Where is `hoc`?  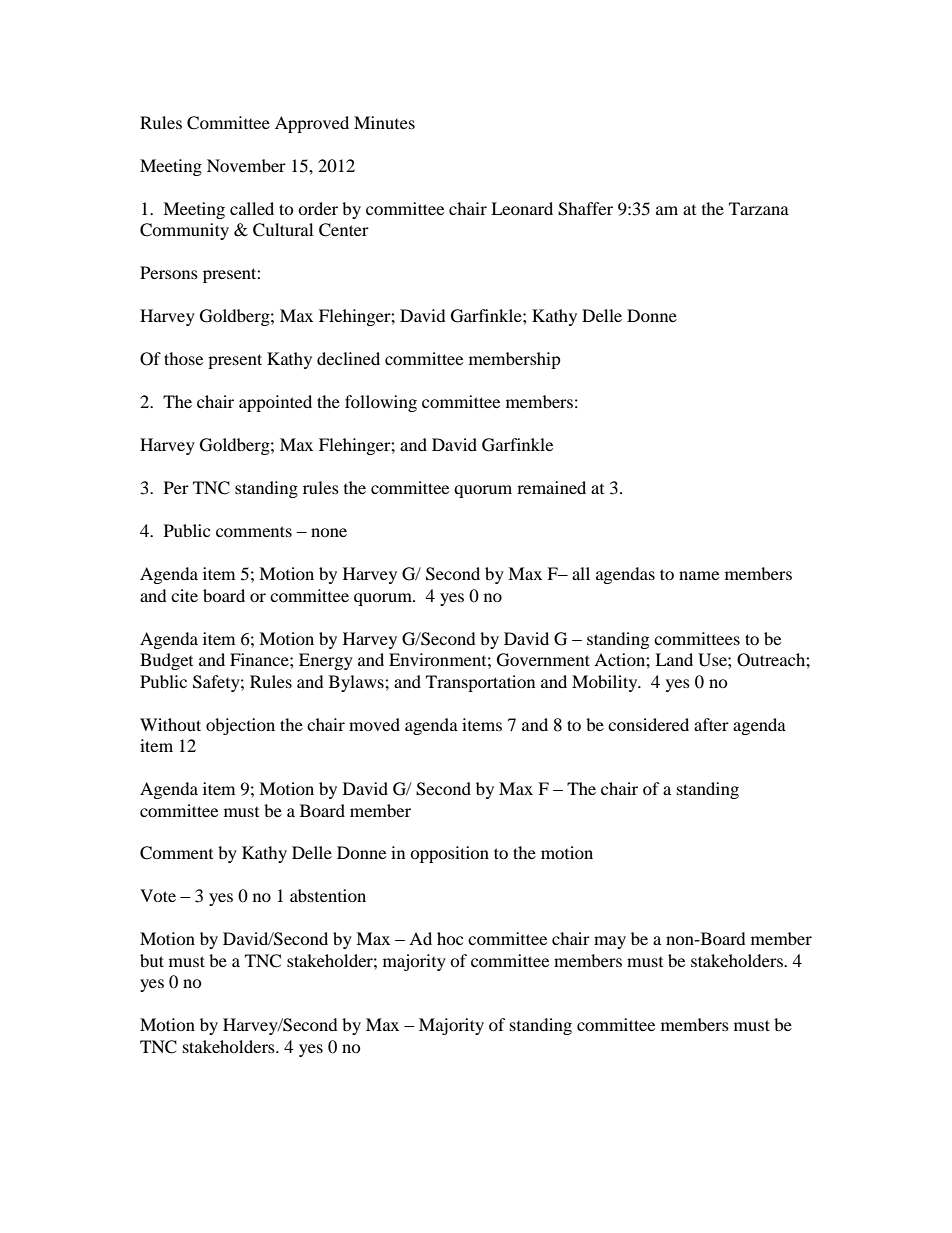 hoc is located at coordinates (450, 938).
